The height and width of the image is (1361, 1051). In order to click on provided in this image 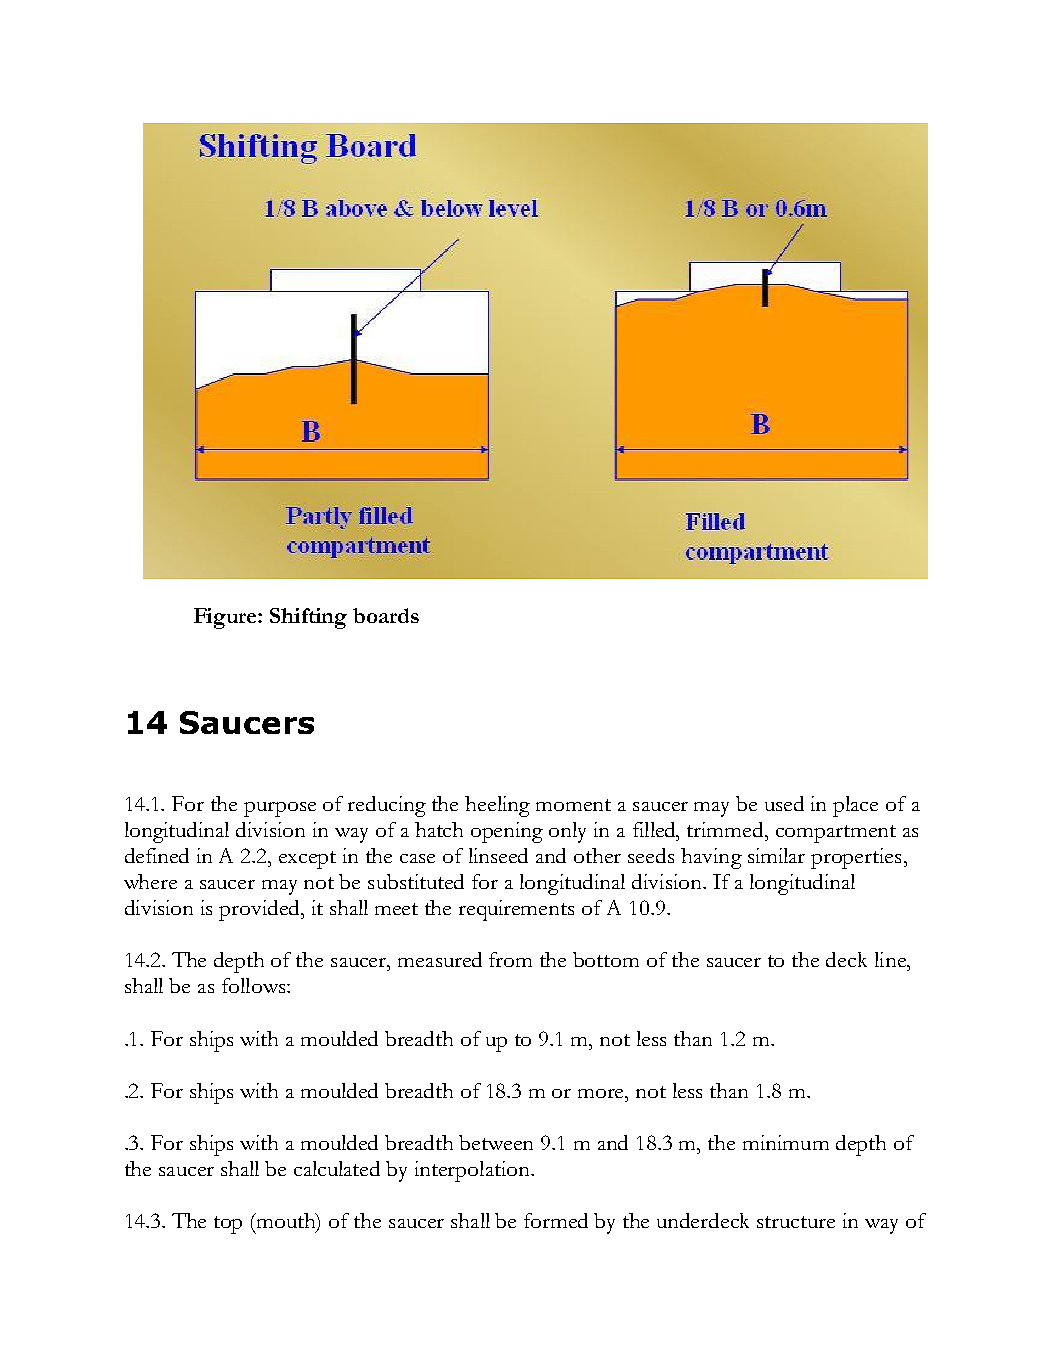, I will do `click(260, 910)`.
